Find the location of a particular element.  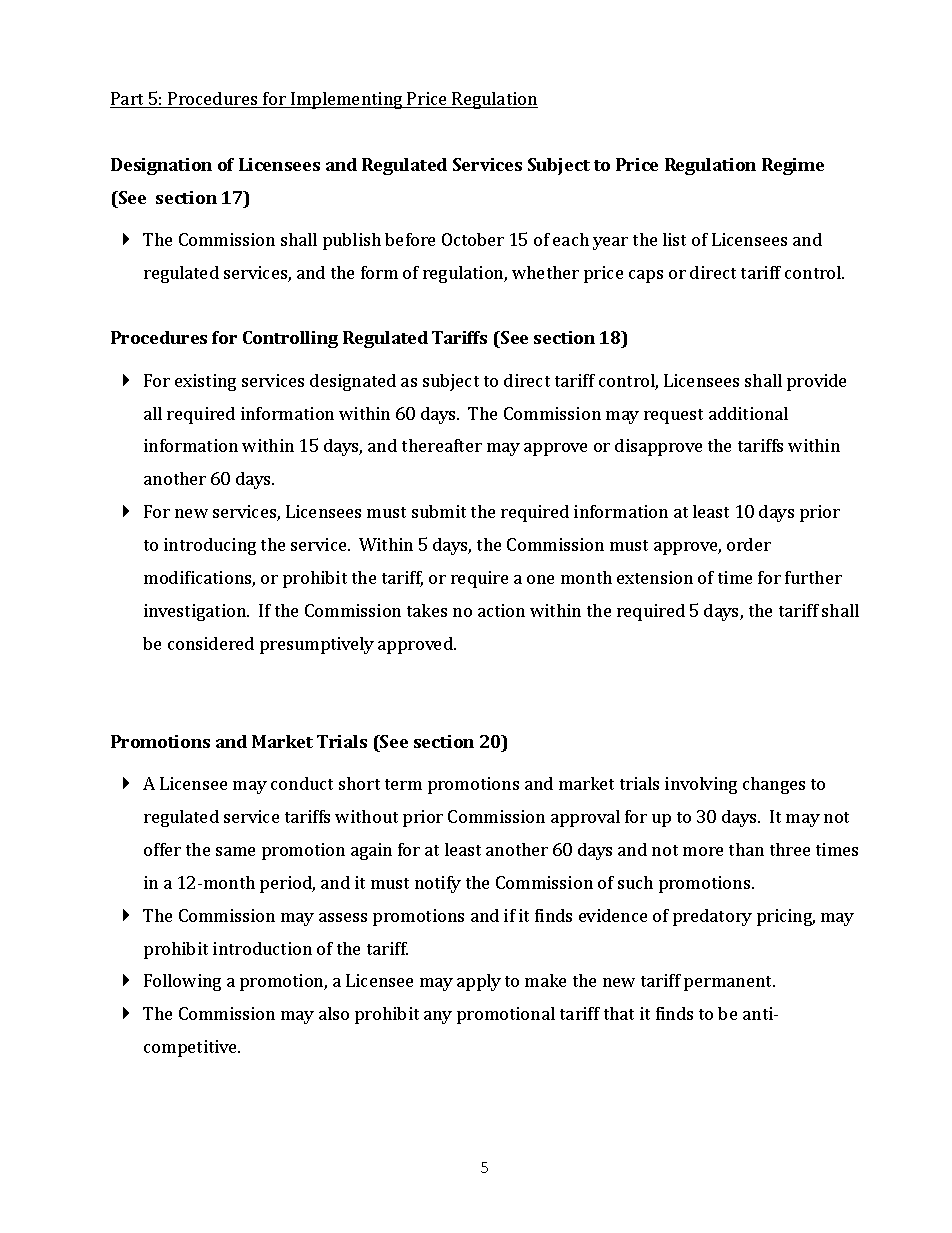

existing is located at coordinates (205, 382).
